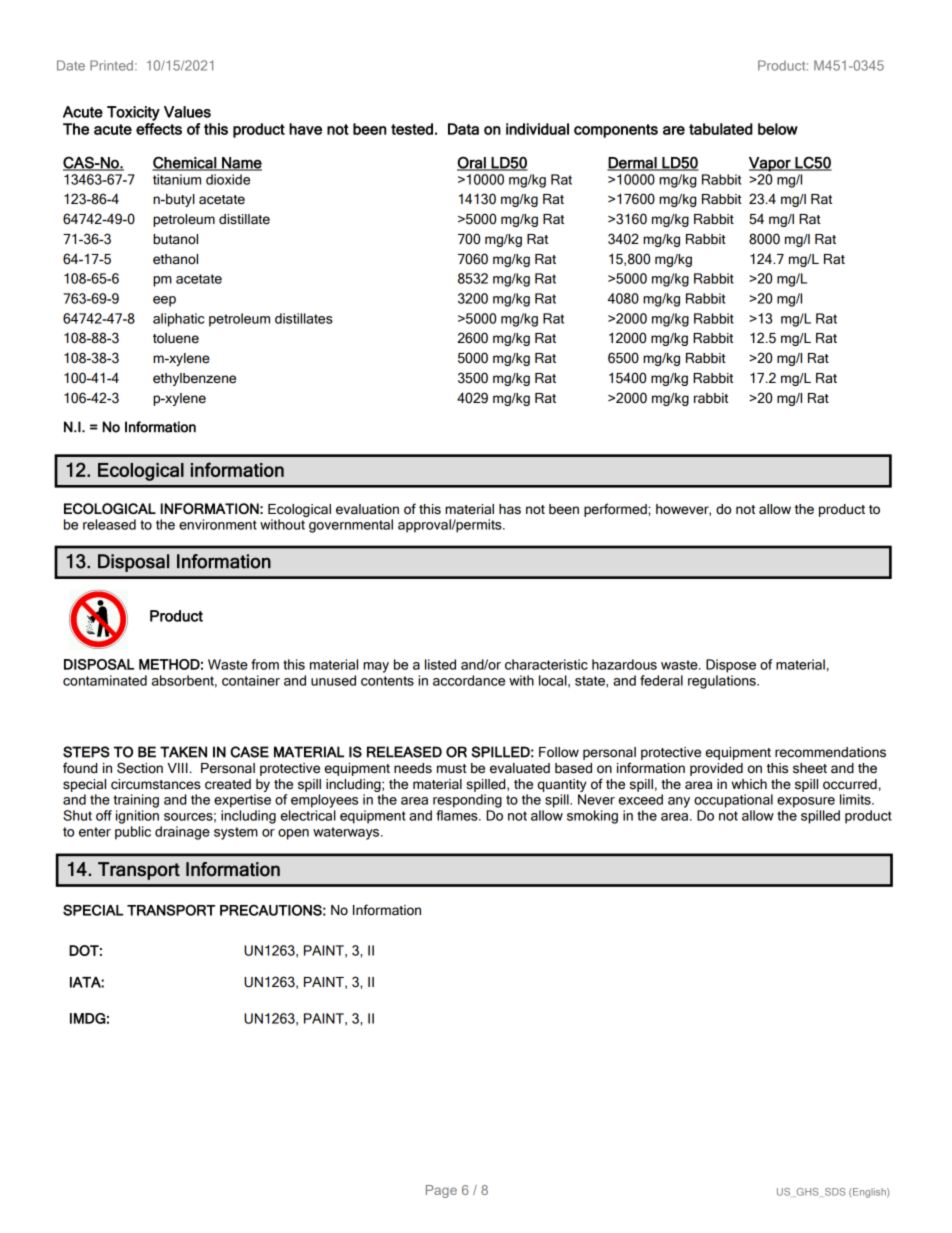 The image size is (952, 1233). What do you see at coordinates (347, 833) in the page?
I see `waterways` at bounding box center [347, 833].
